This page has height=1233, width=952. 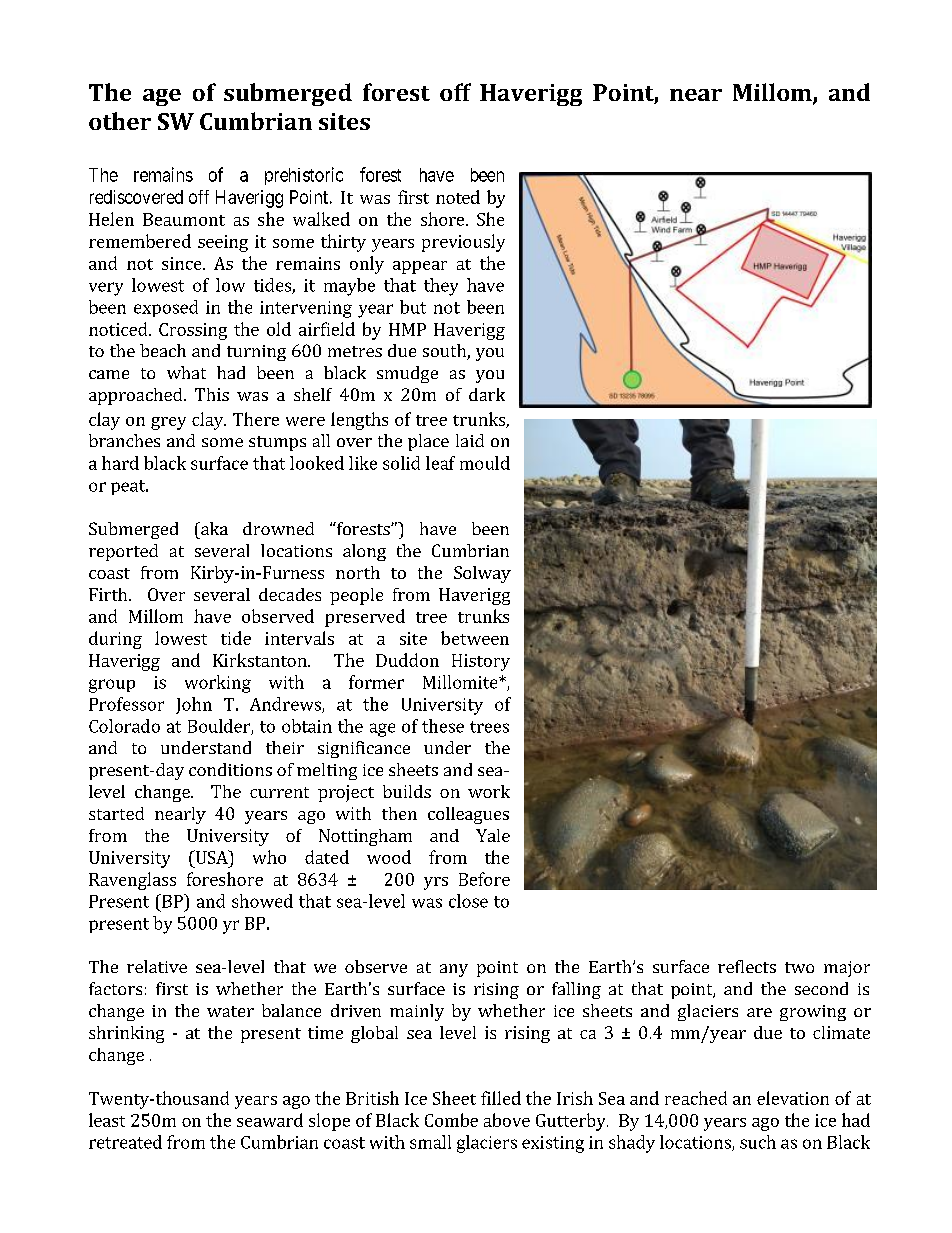 I want to click on dark, so click(x=487, y=394).
